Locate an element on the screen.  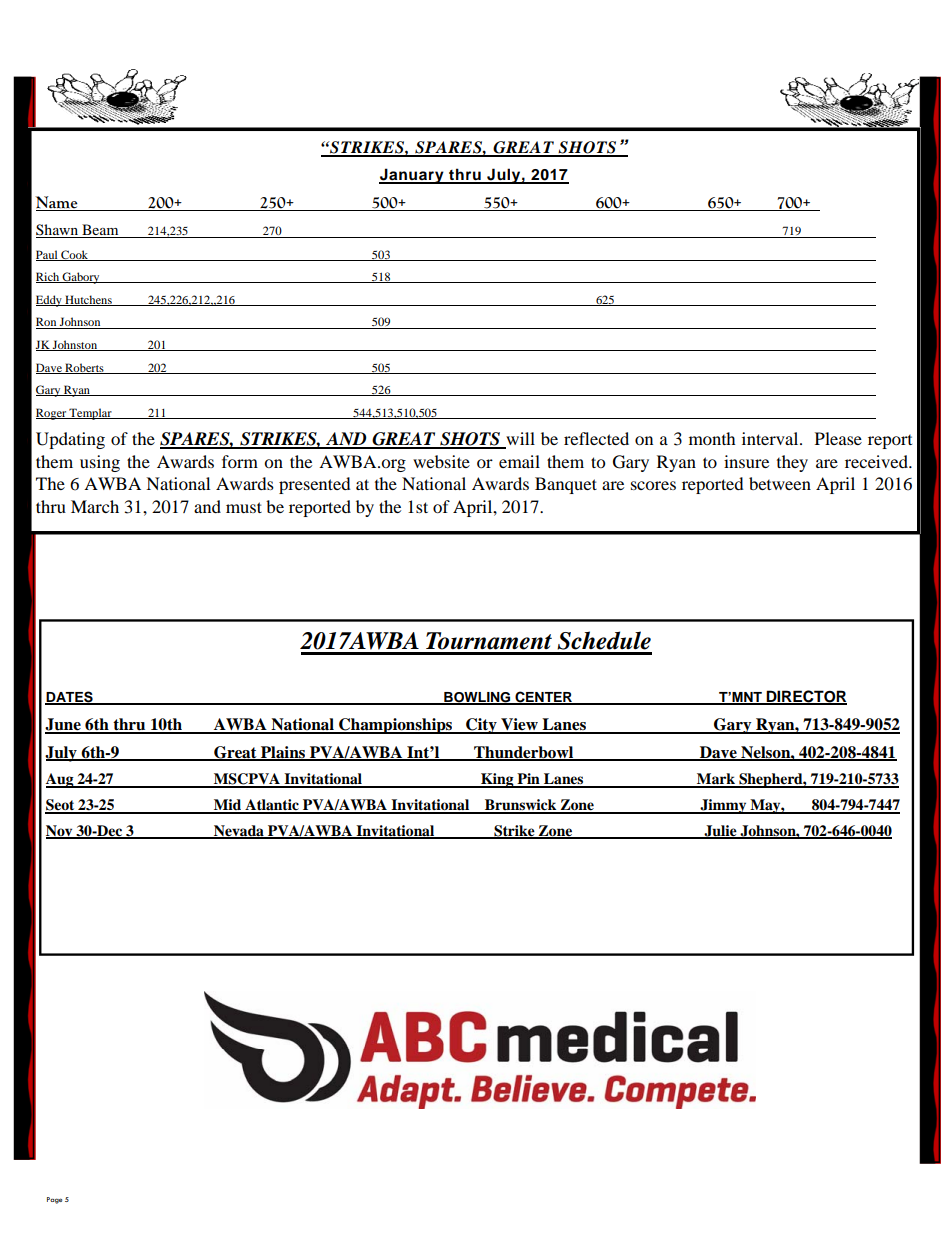
January is located at coordinates (412, 176).
